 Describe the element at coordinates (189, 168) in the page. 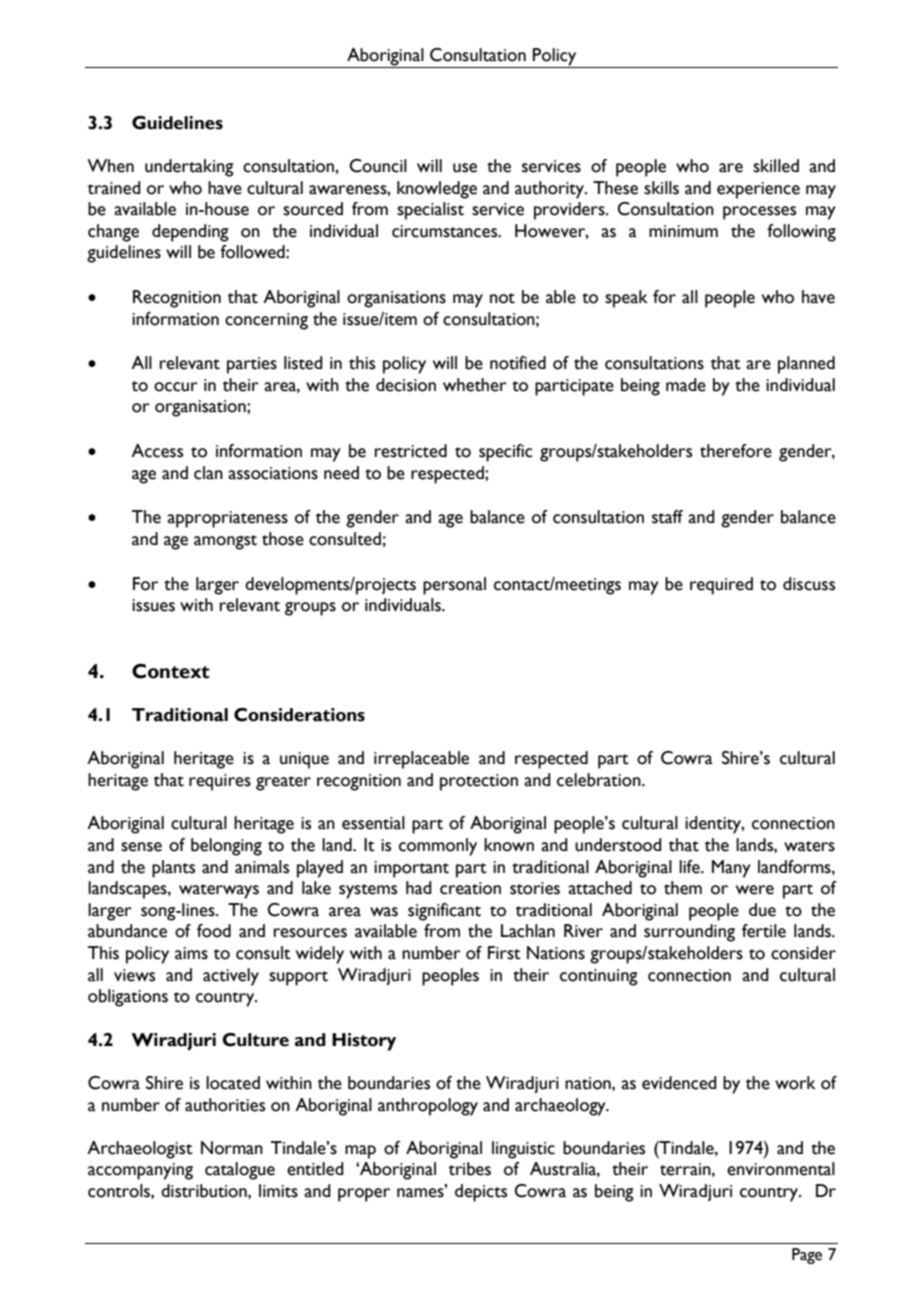

I see `undertaking` at that location.
